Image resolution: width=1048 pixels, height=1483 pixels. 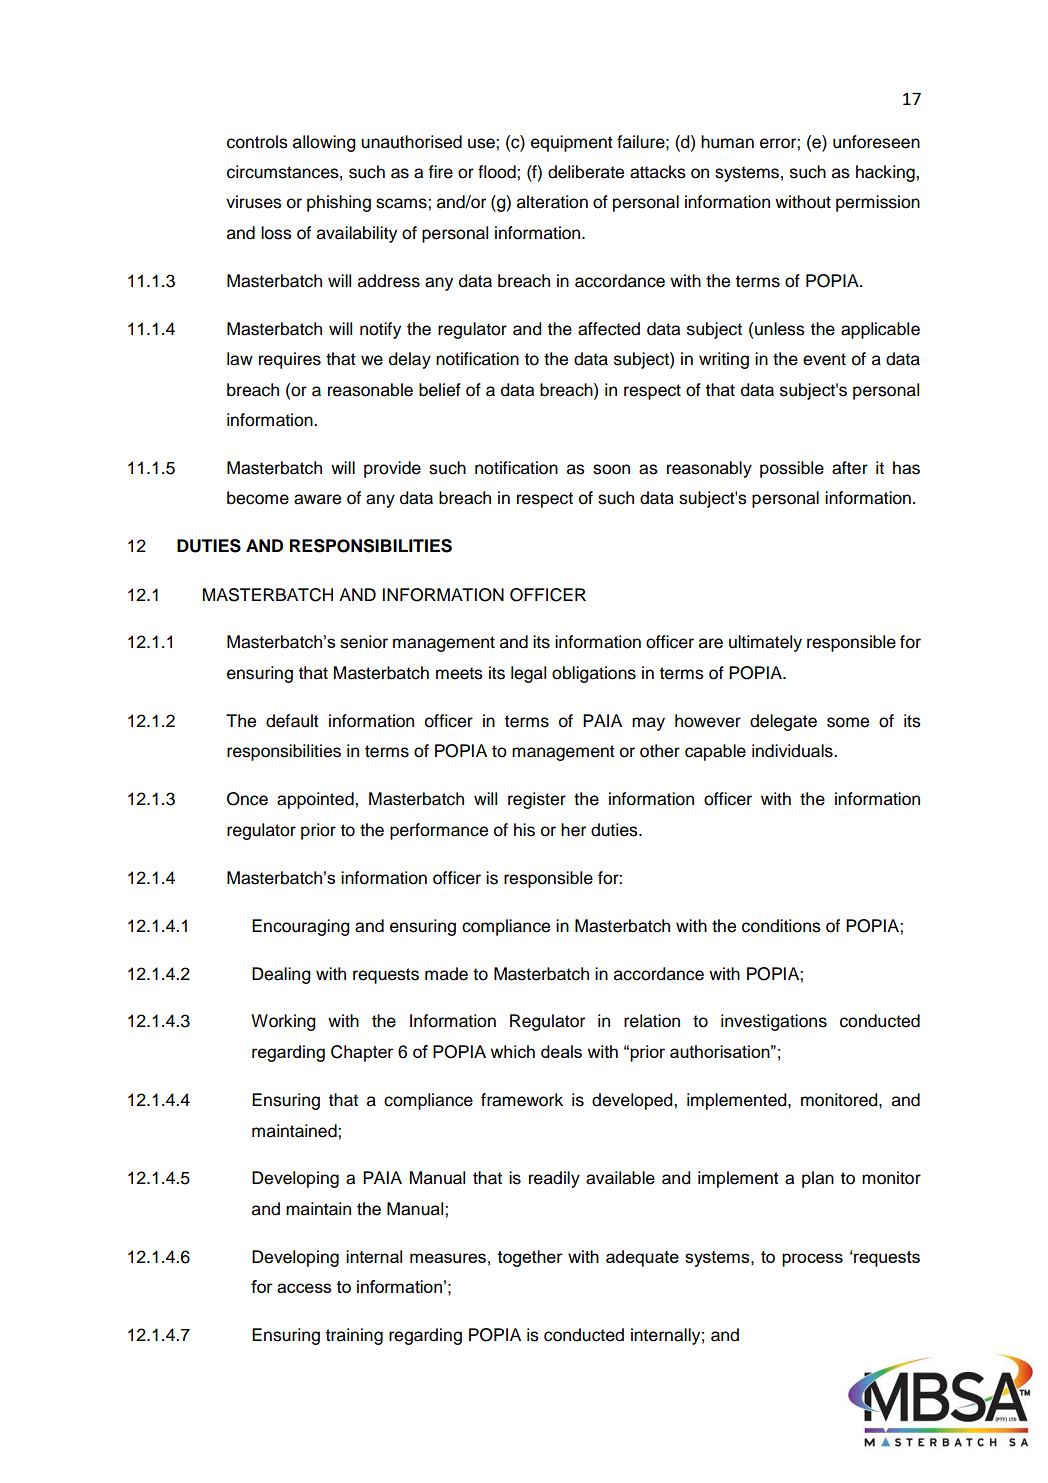 What do you see at coordinates (292, 721) in the document?
I see `default` at bounding box center [292, 721].
